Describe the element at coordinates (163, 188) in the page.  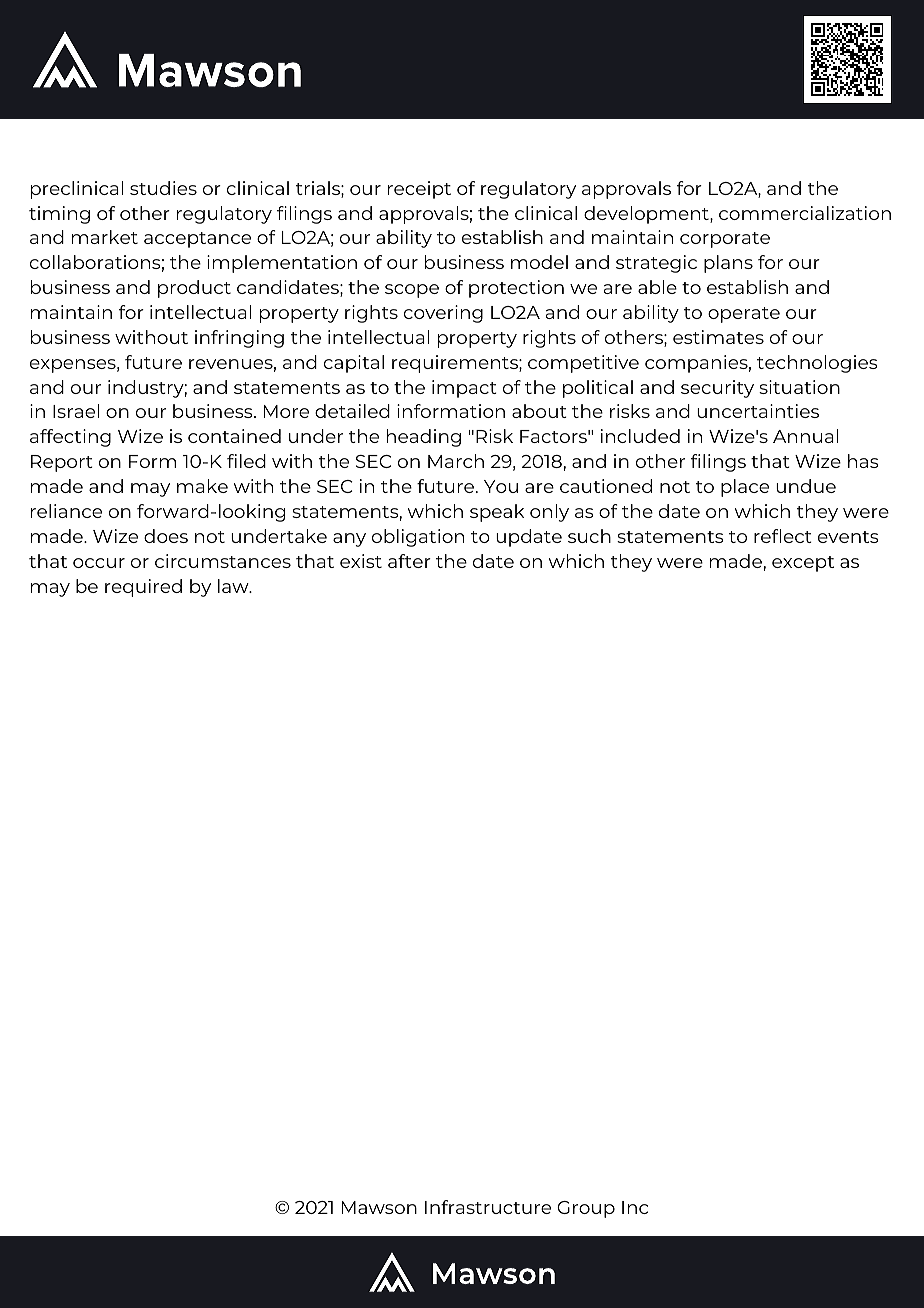
I see `studies` at that location.
